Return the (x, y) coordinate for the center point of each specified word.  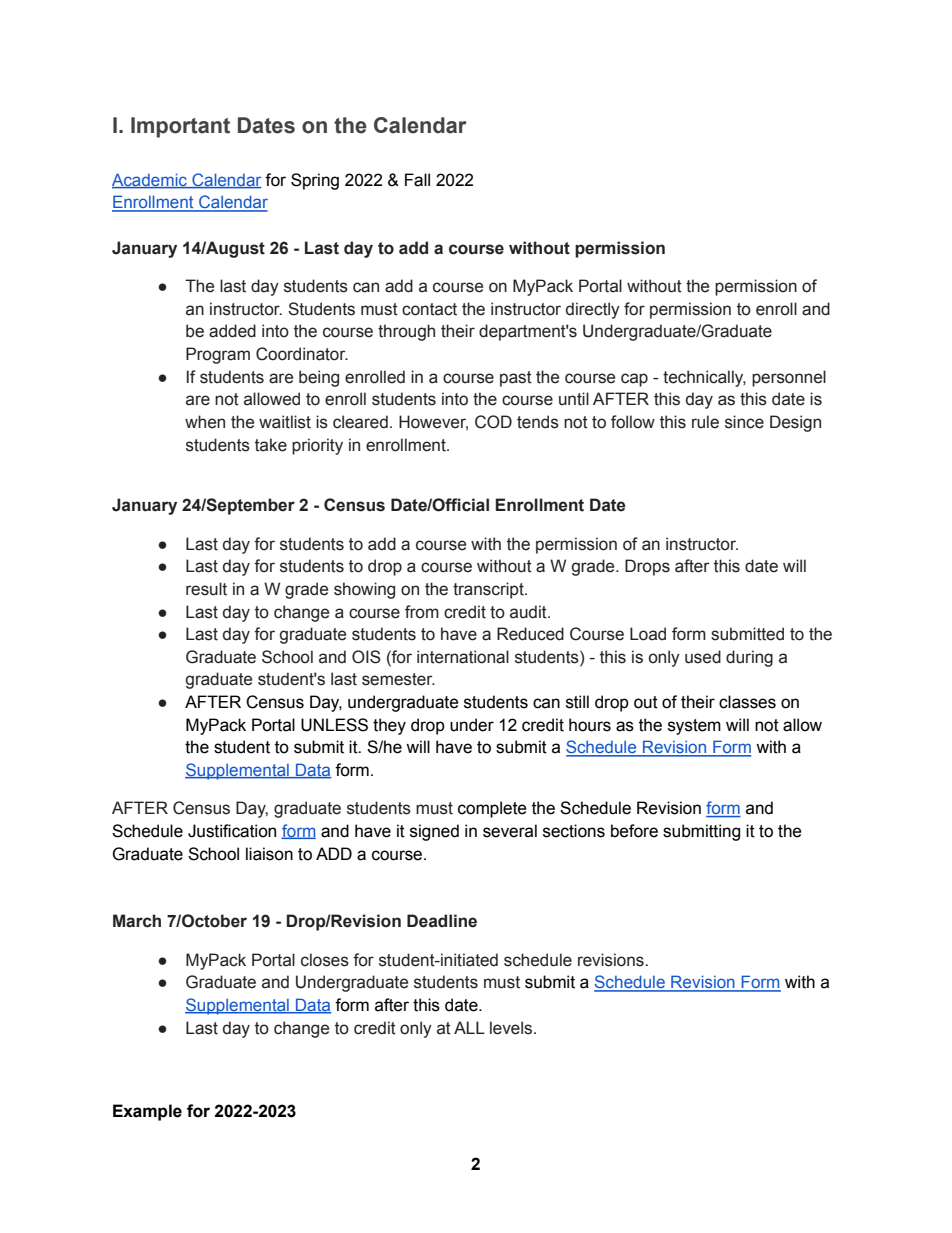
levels (512, 1028)
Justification (232, 831)
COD (493, 422)
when (205, 422)
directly (593, 310)
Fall (417, 180)
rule (705, 422)
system (694, 727)
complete (492, 809)
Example (147, 1112)
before (634, 831)
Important (180, 127)
